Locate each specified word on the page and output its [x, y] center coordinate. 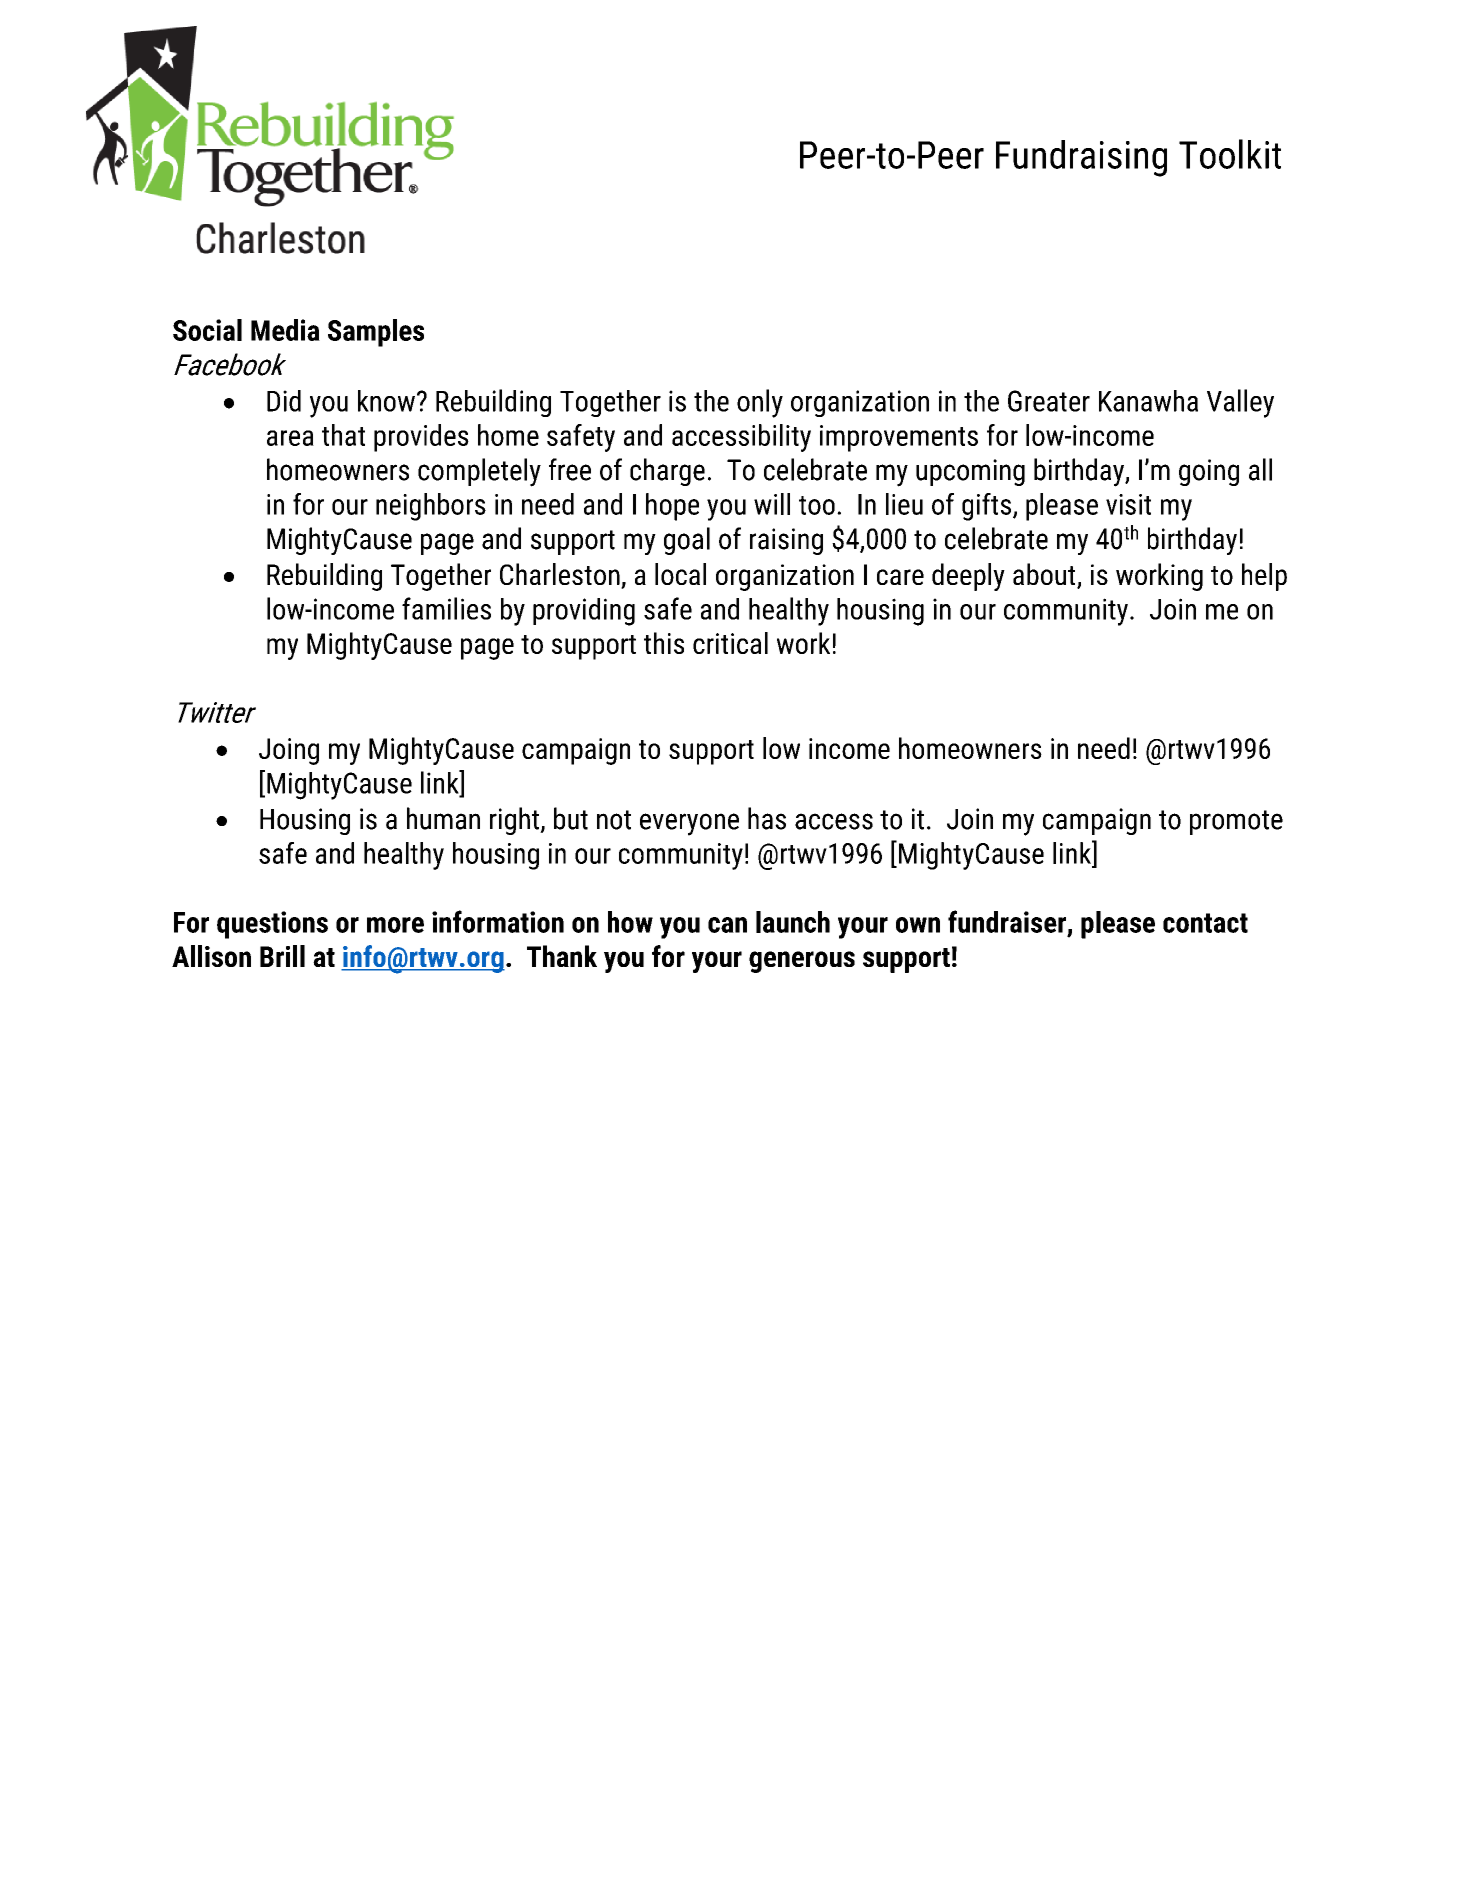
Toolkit [1230, 154]
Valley [1240, 403]
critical [730, 643]
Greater [1049, 401]
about [1045, 575]
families [446, 608]
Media [285, 330]
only [760, 403]
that [343, 435]
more [395, 925]
